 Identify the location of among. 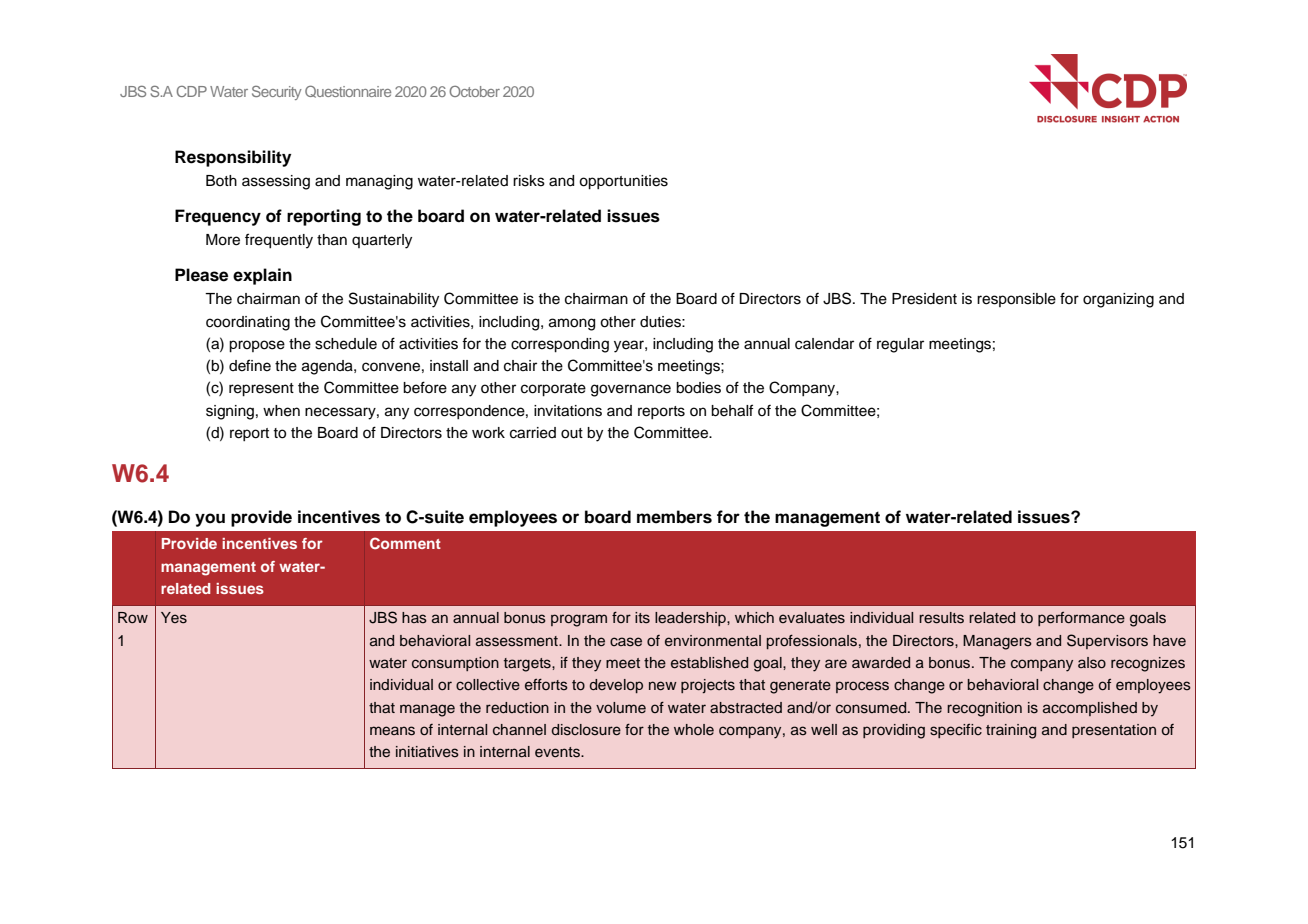
(572, 324).
